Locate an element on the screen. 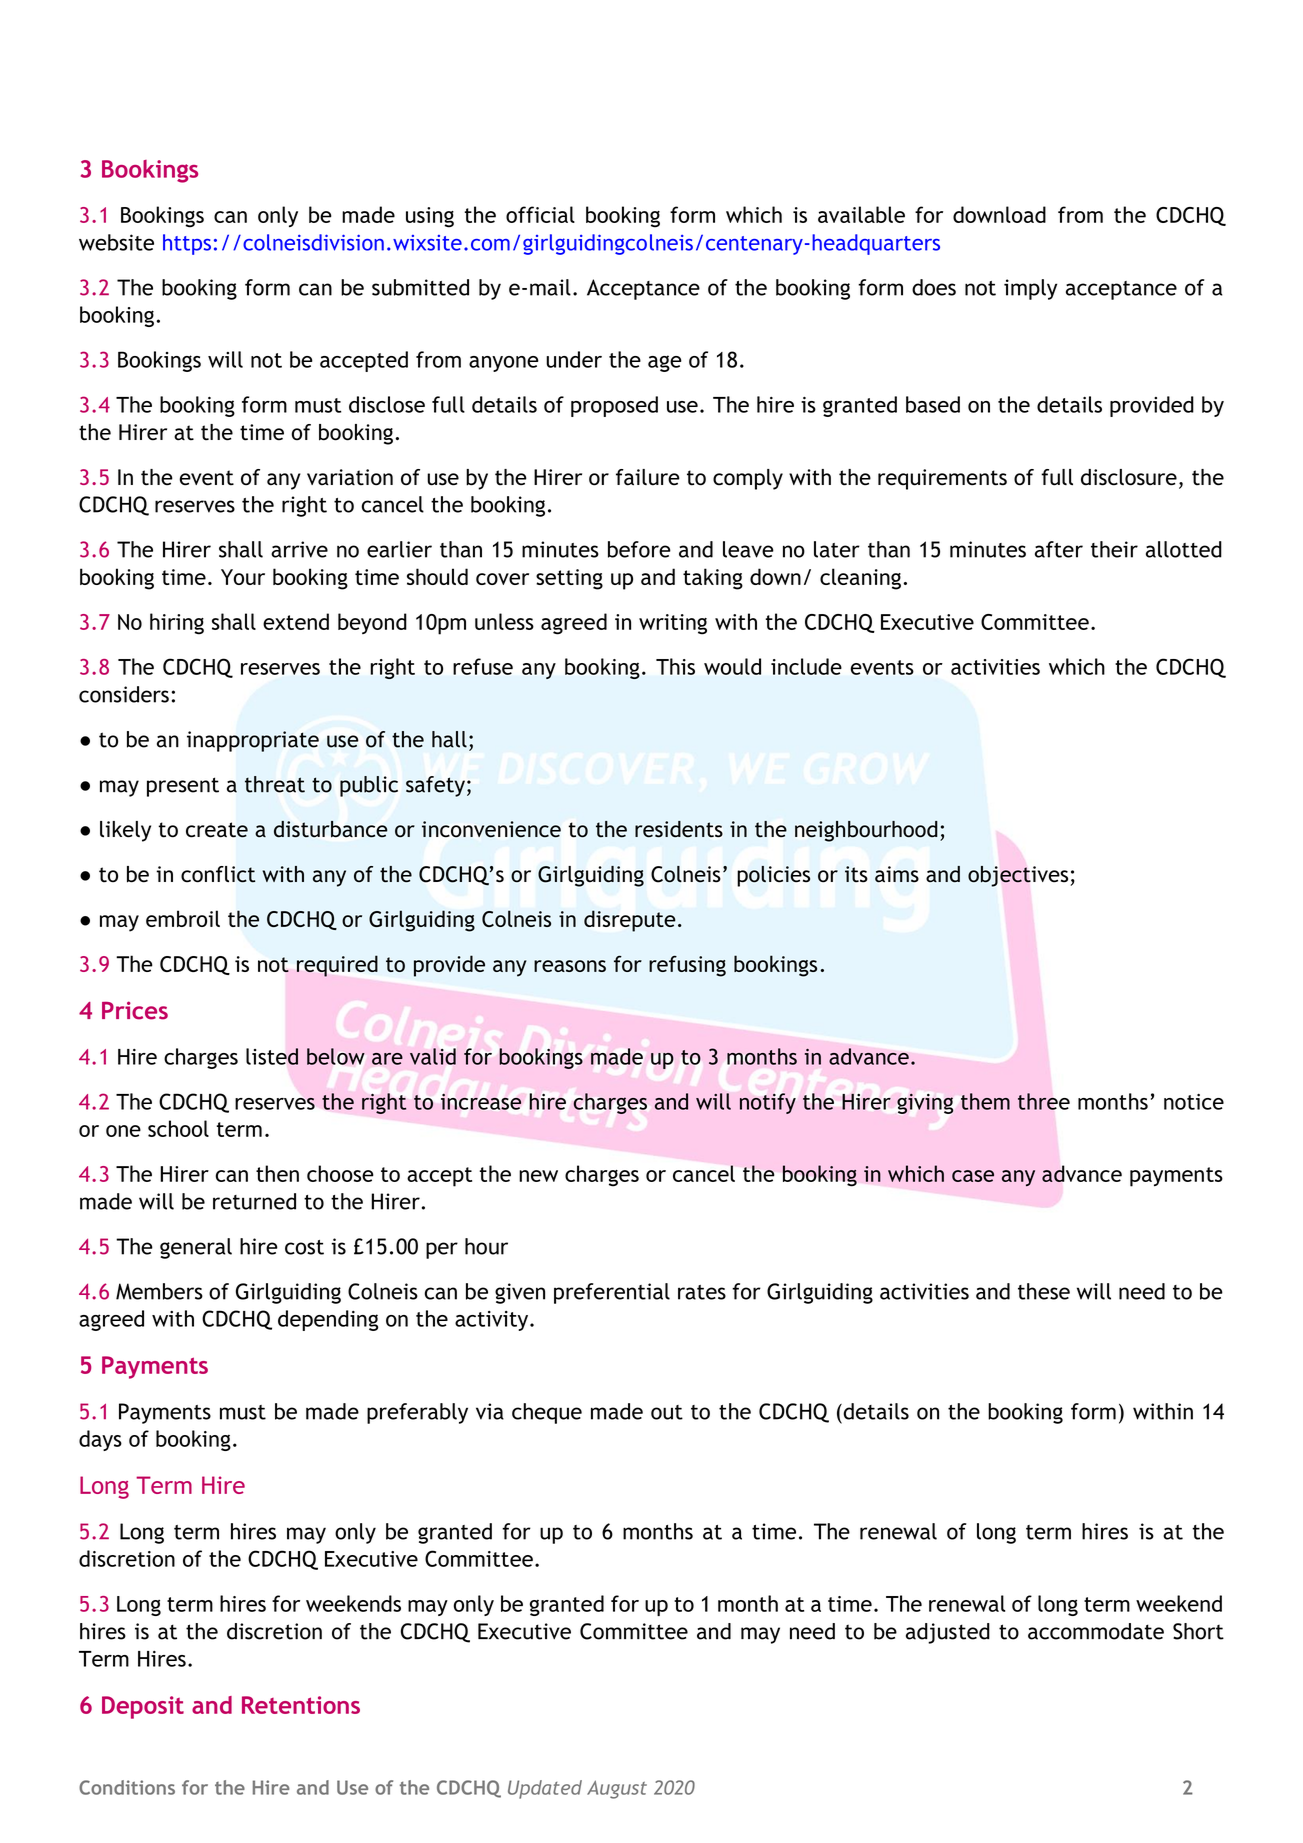 This screenshot has height=1843, width=1303. writing is located at coordinates (673, 624).
